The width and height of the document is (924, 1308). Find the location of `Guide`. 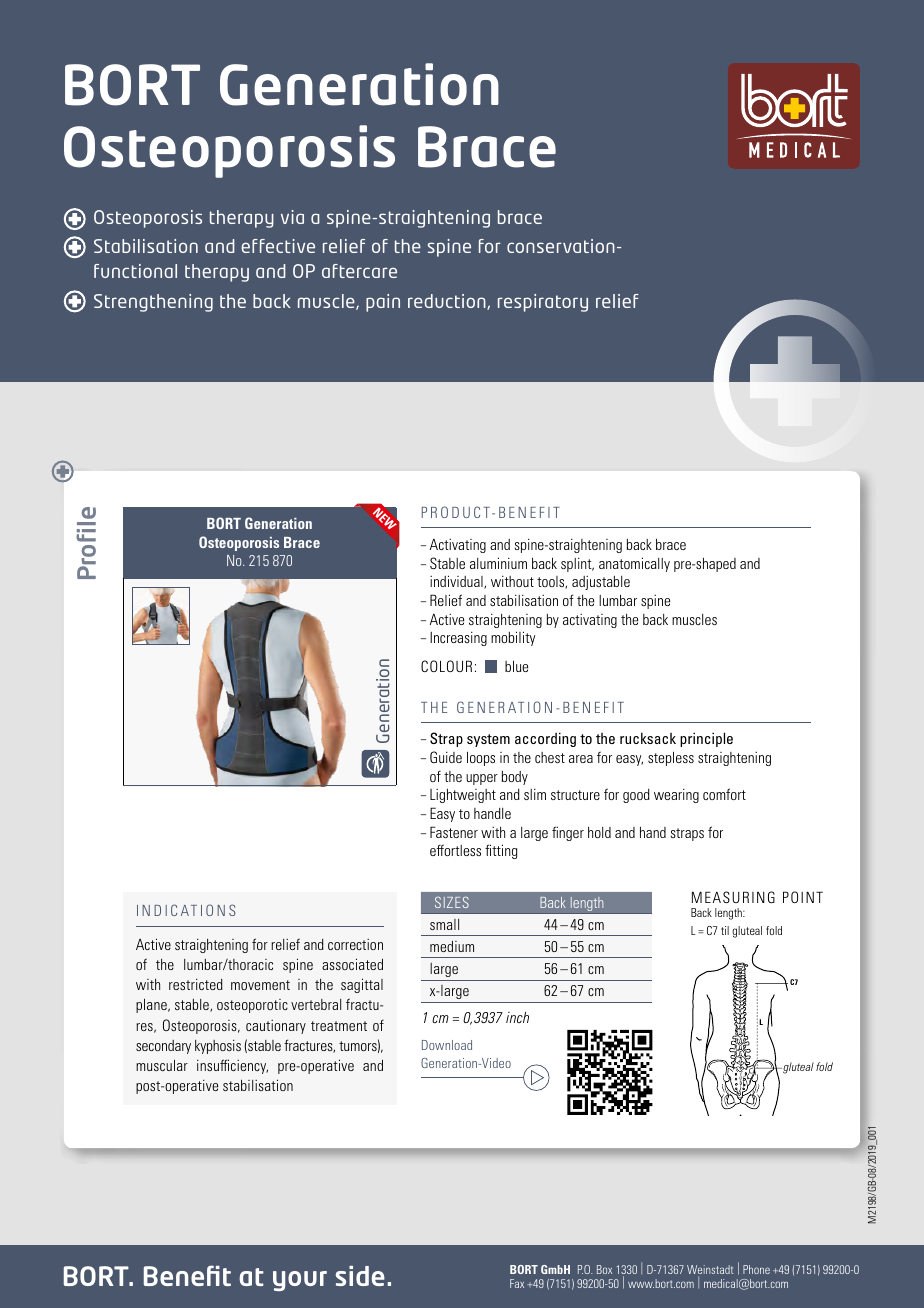

Guide is located at coordinates (446, 757).
